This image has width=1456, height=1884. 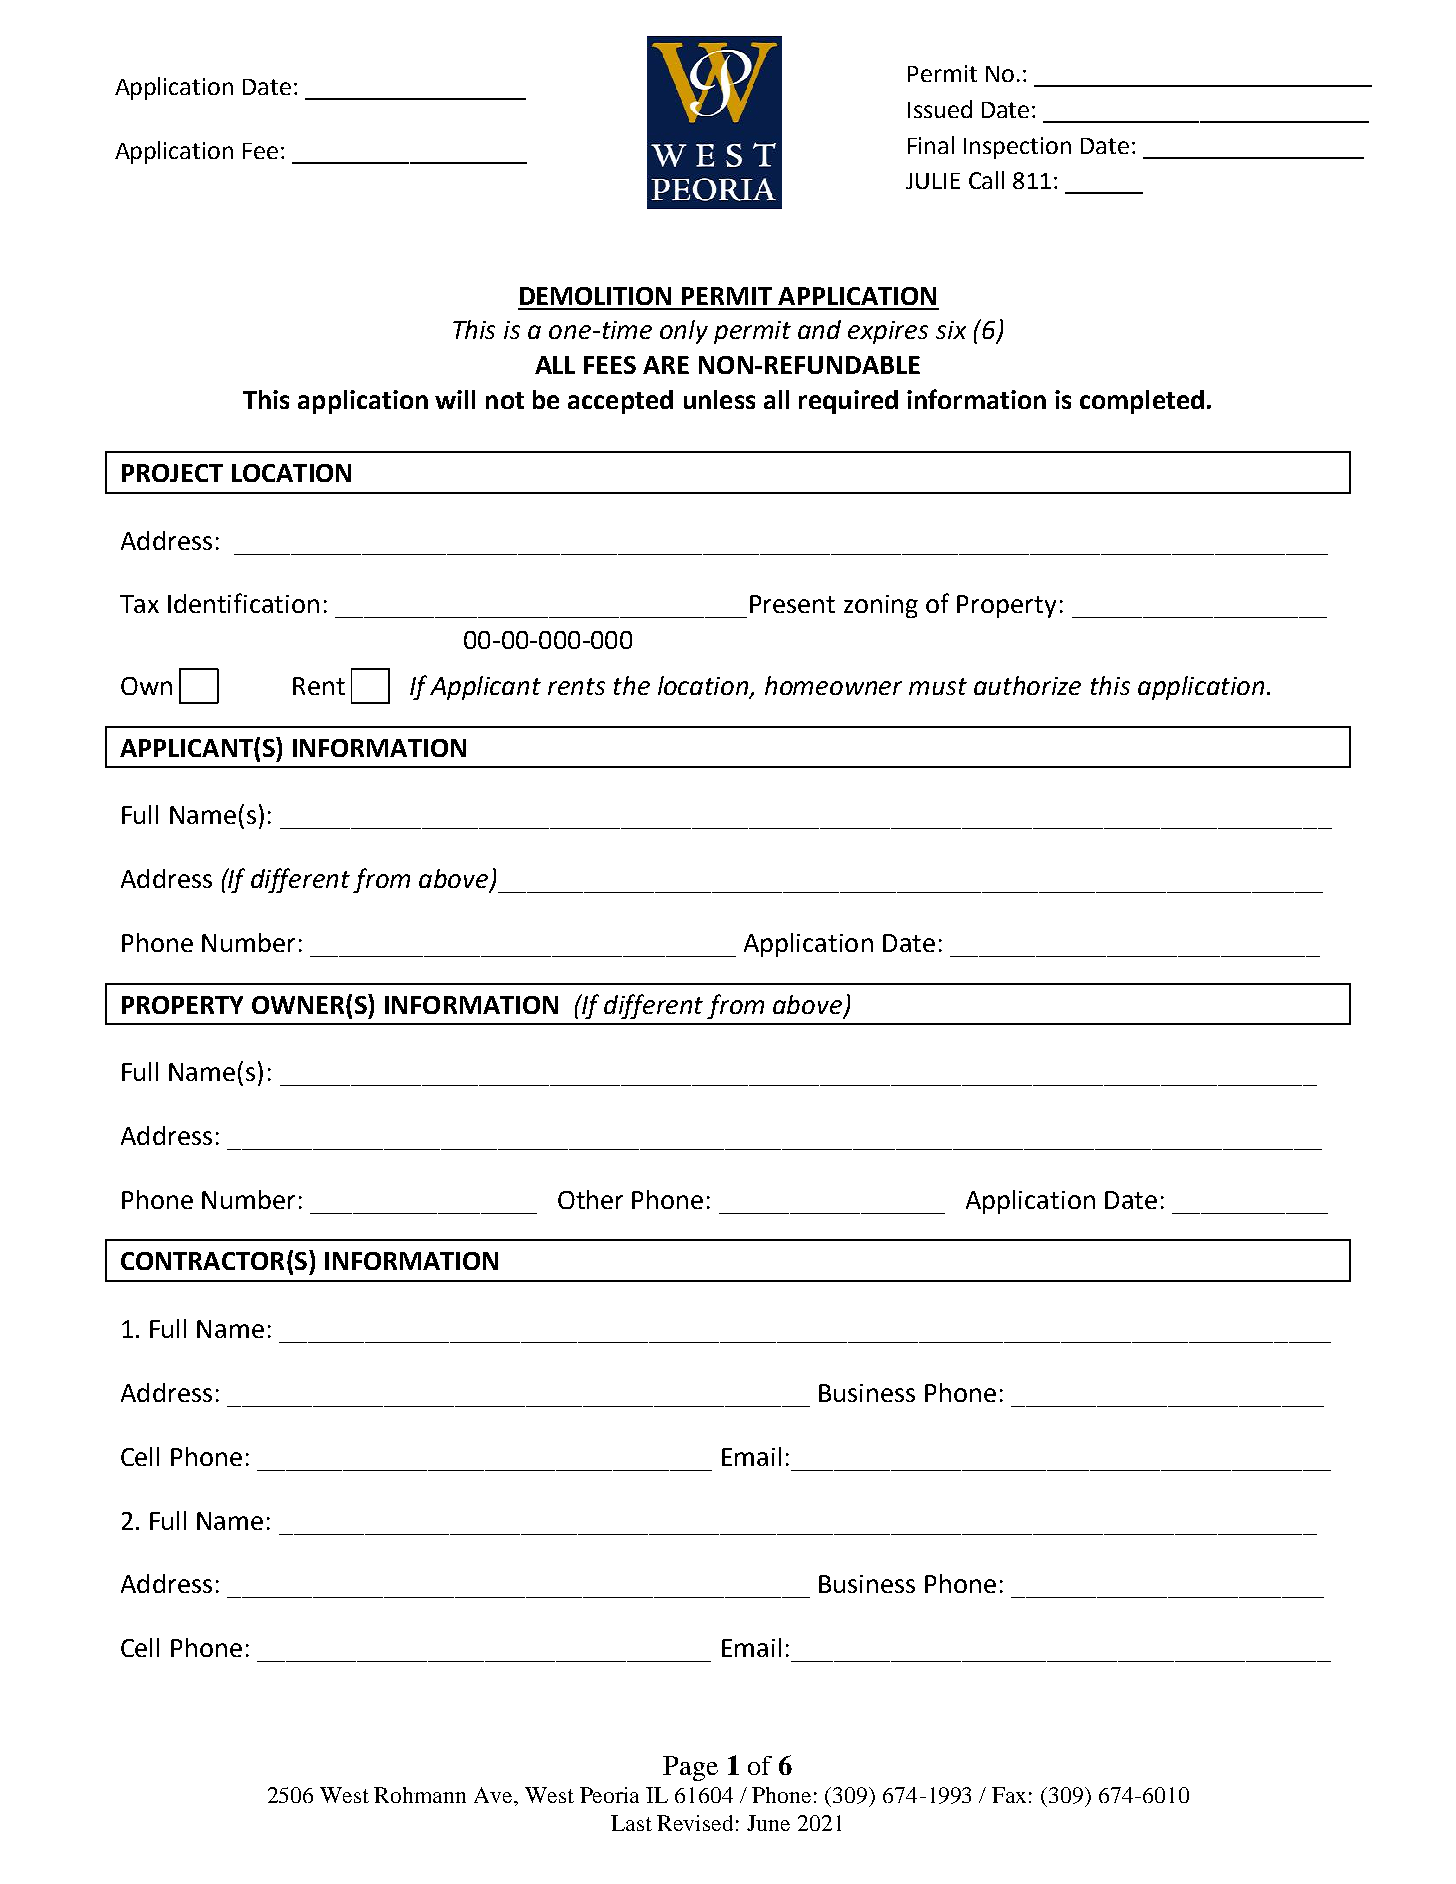 I want to click on zoning, so click(x=881, y=606).
